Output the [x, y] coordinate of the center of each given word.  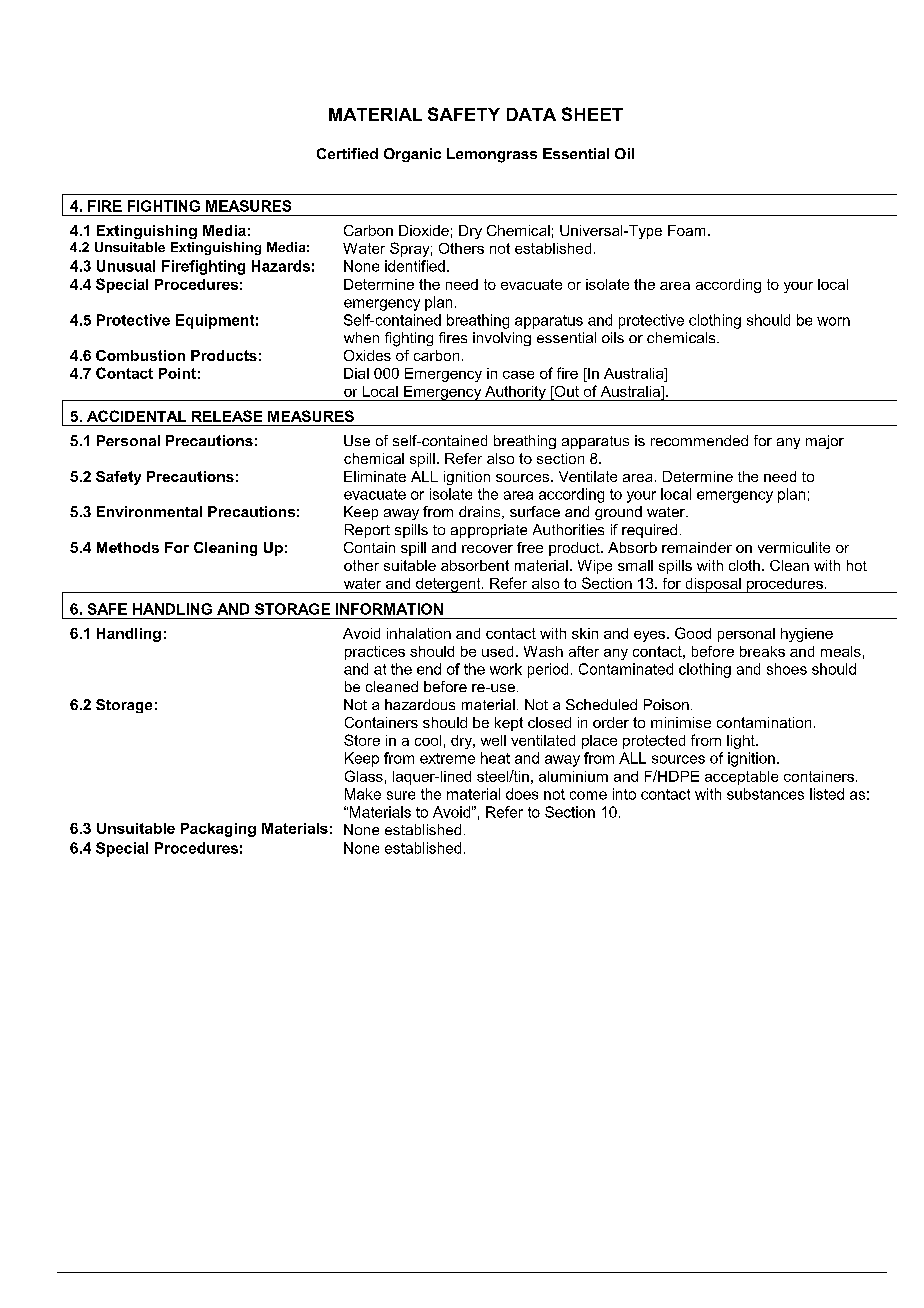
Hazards [281, 266]
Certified [347, 153]
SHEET [592, 114]
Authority [515, 393]
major [825, 442]
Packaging [218, 830]
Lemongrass [492, 155]
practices [375, 653]
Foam [686, 230]
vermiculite [794, 547]
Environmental [149, 511]
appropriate [489, 531]
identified [415, 266]
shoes [787, 669]
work [506, 669]
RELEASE [227, 416]
